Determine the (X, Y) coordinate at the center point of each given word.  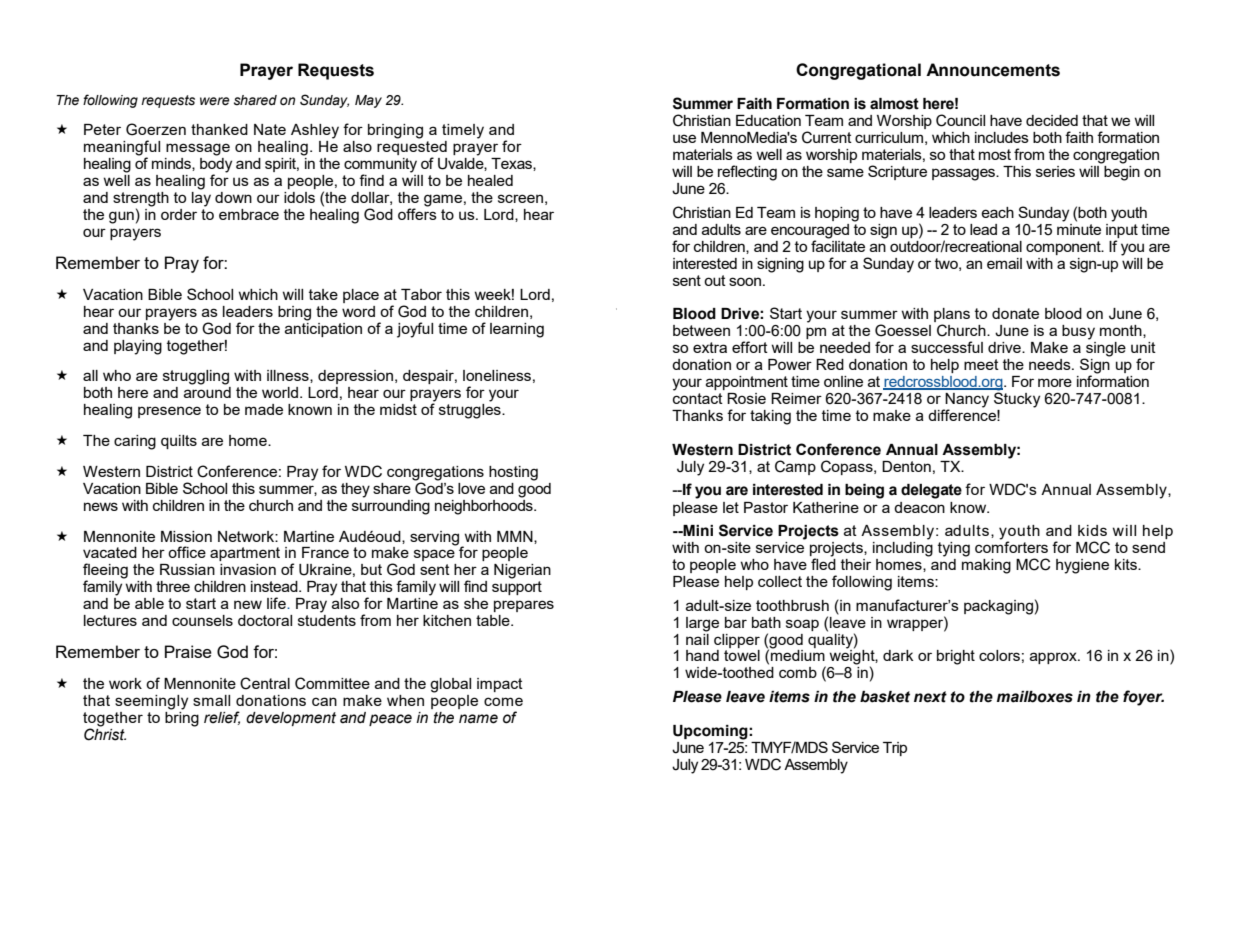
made (264, 409)
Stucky (1017, 399)
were (215, 101)
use (684, 138)
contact (698, 398)
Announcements (993, 70)
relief (222, 718)
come (503, 701)
